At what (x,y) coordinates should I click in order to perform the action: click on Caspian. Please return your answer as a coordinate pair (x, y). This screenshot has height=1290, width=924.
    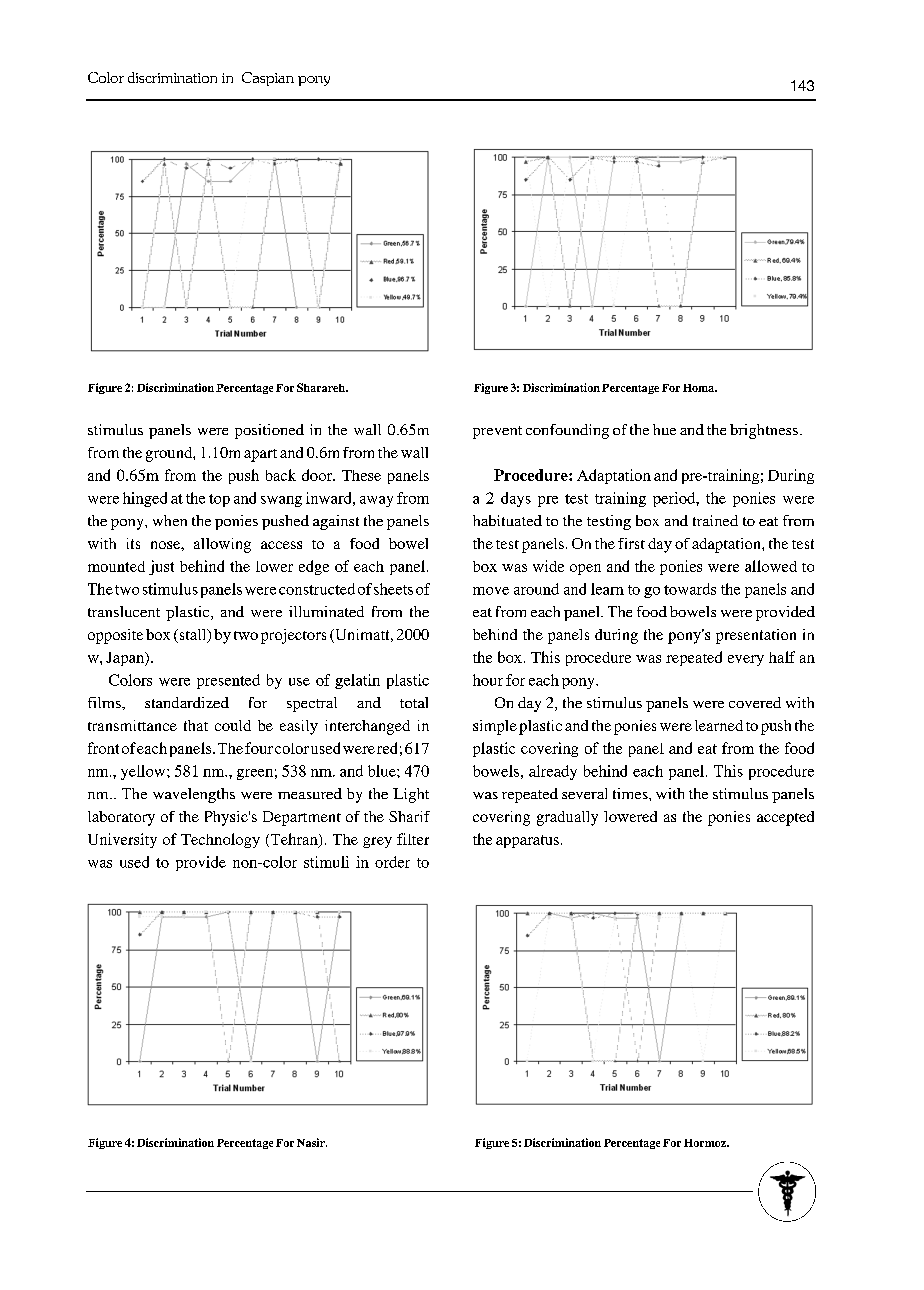
    Looking at the image, I should click on (268, 79).
